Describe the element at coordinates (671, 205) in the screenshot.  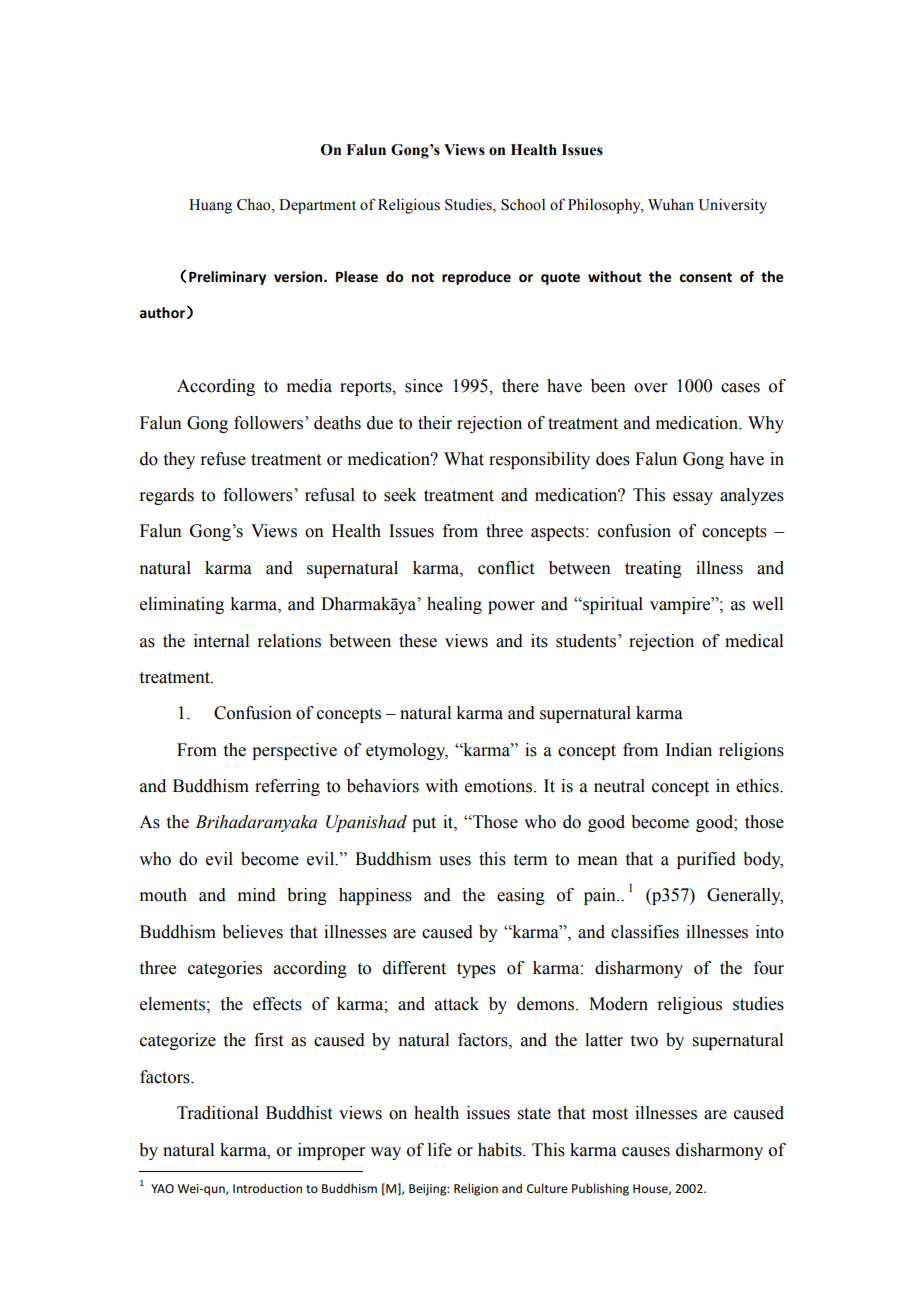
I see `Wuhan` at that location.
